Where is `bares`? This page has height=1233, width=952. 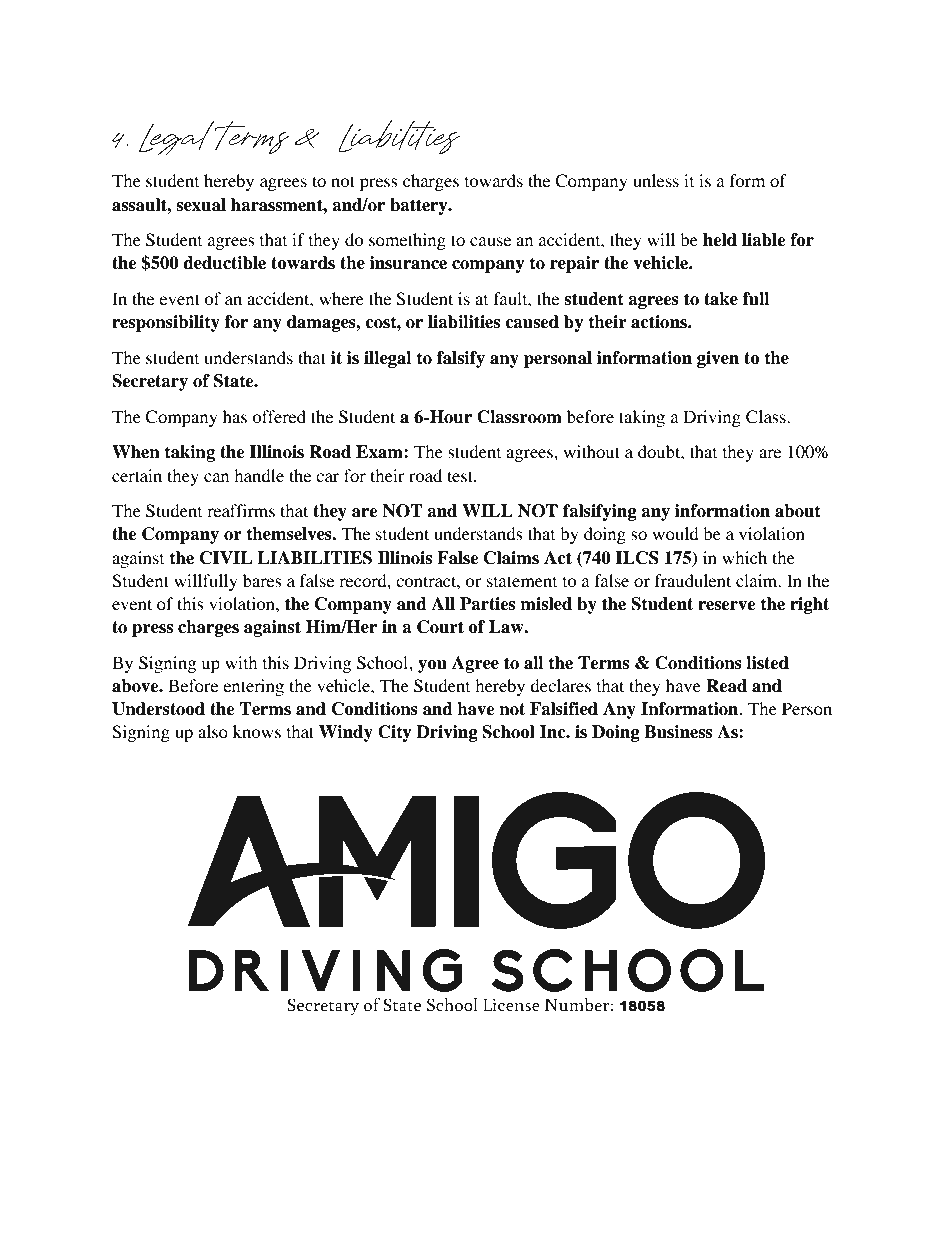 bares is located at coordinates (262, 580).
